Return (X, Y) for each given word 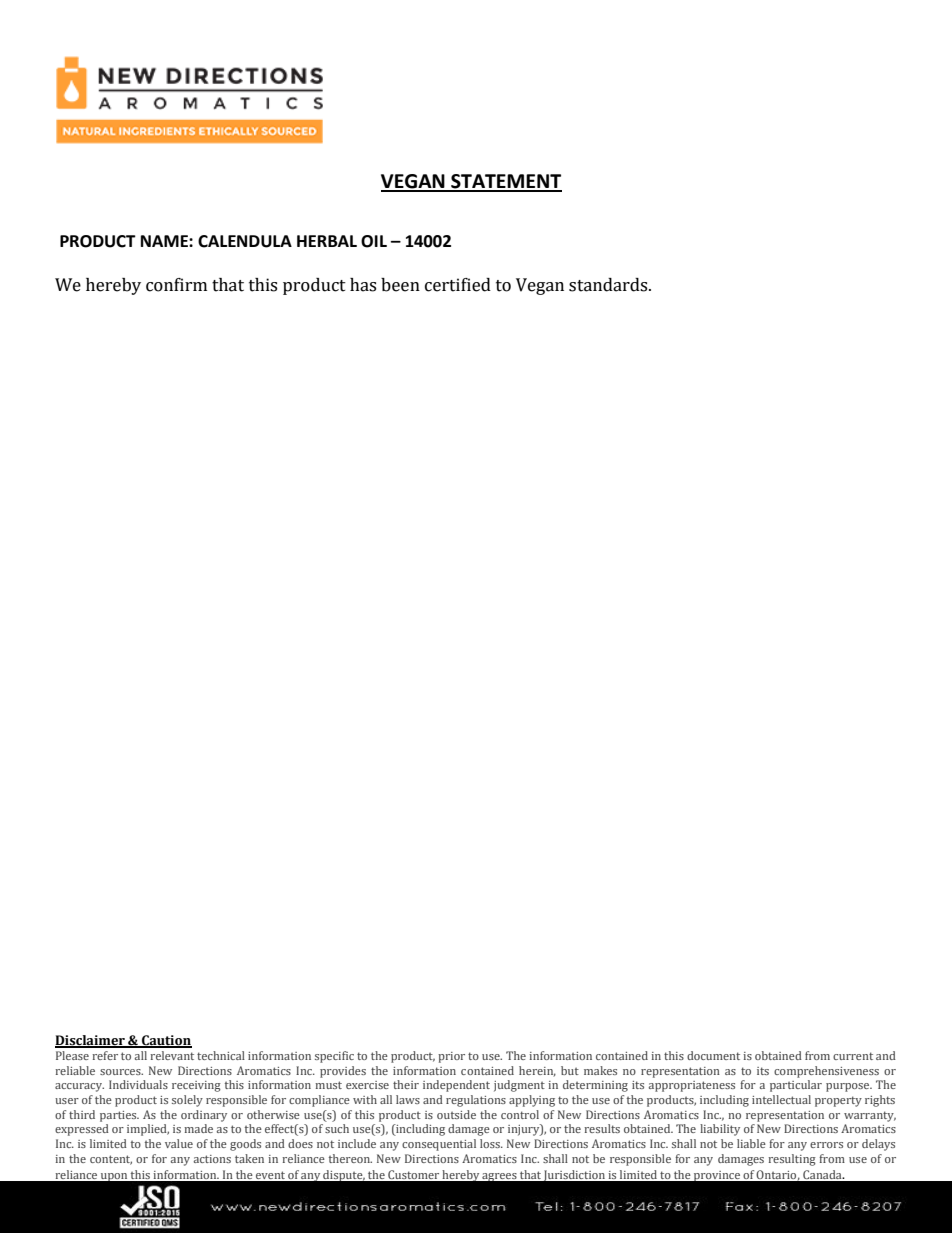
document (713, 1055)
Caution (166, 1041)
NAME (165, 241)
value (179, 1143)
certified (458, 285)
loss (491, 1143)
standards (609, 285)
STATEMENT (505, 182)
